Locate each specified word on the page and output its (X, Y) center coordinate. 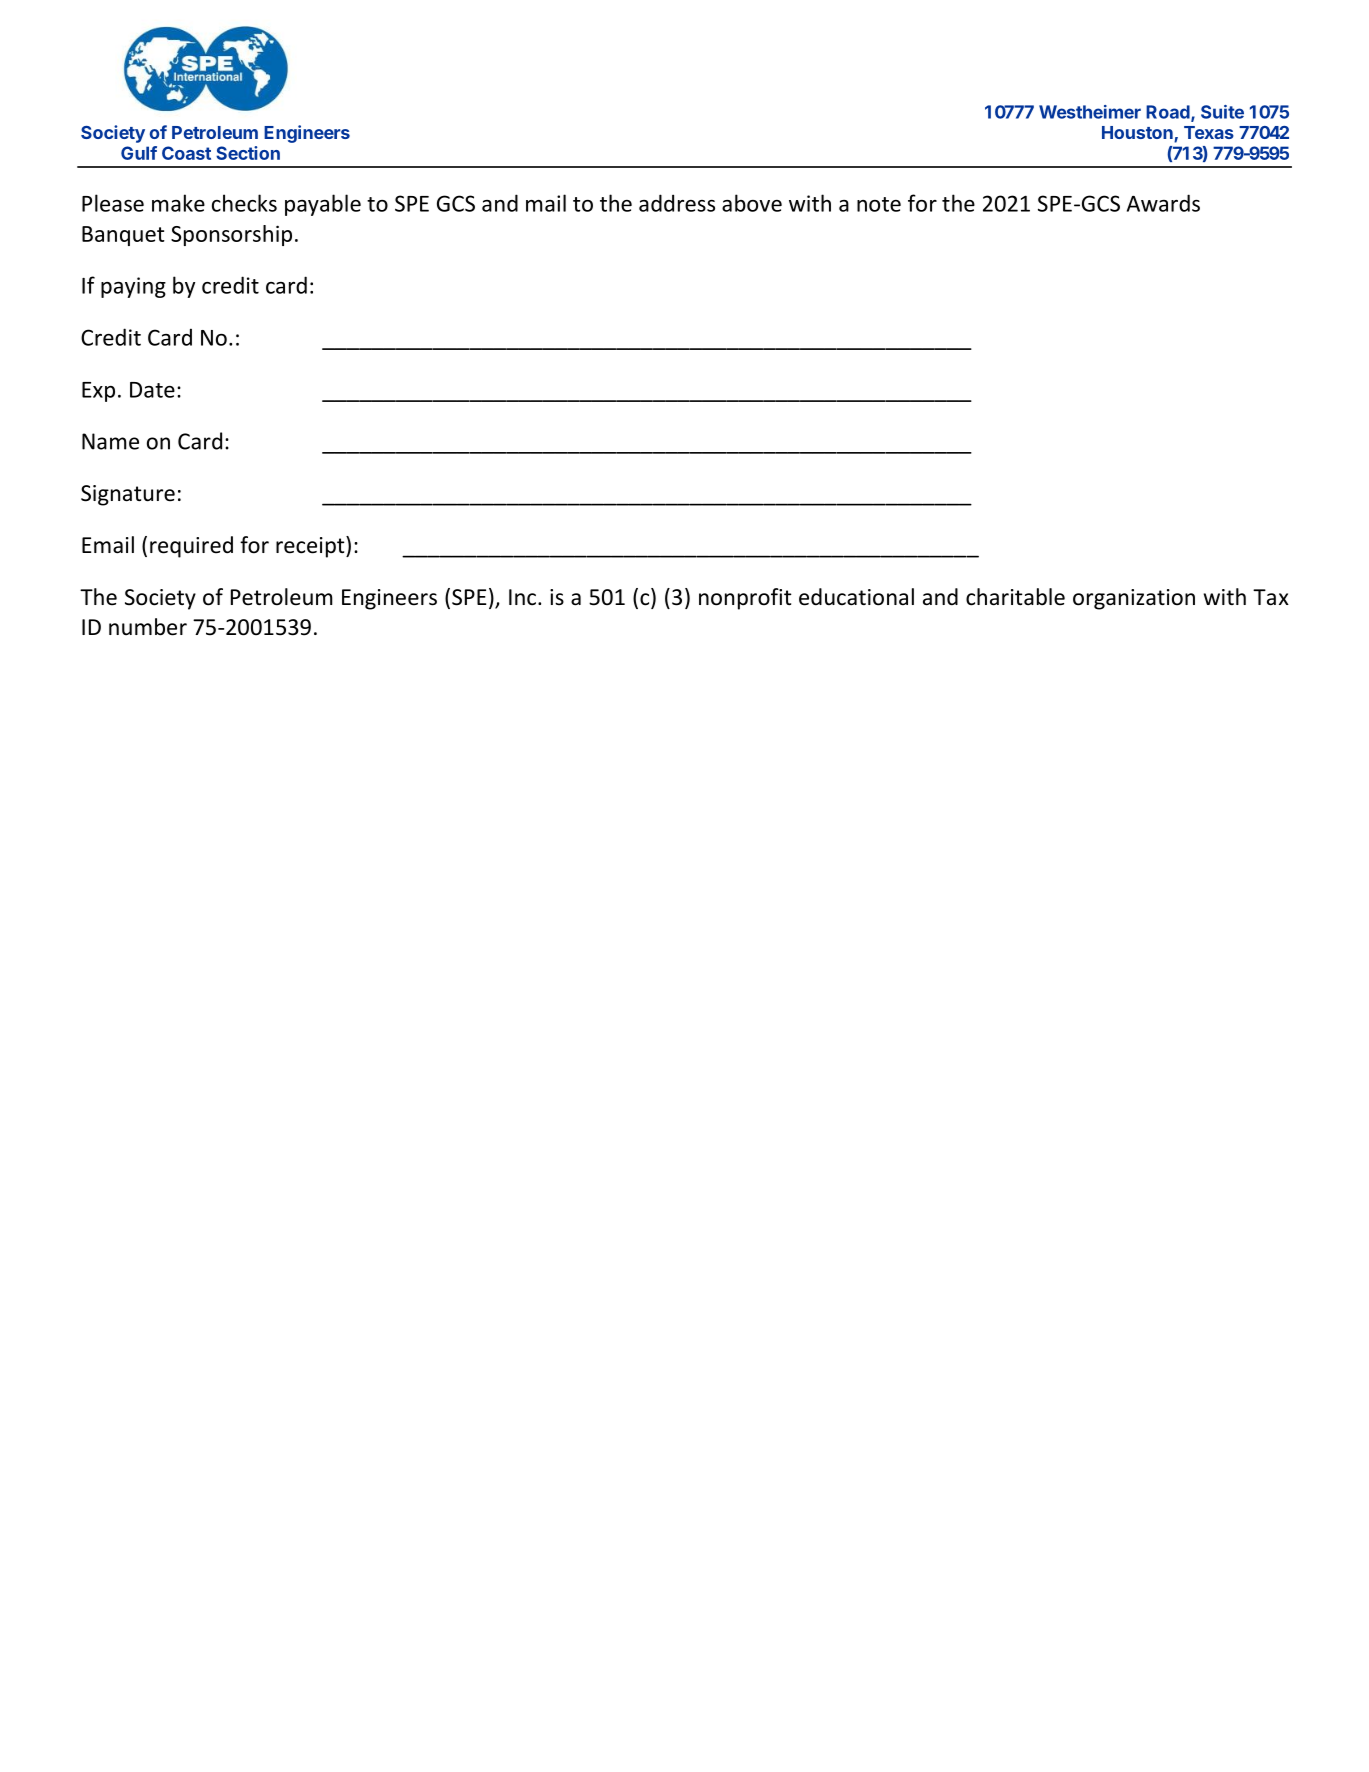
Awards (1163, 203)
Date (152, 390)
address (677, 203)
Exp (98, 392)
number (148, 627)
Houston (1138, 134)
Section (248, 153)
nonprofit (745, 599)
